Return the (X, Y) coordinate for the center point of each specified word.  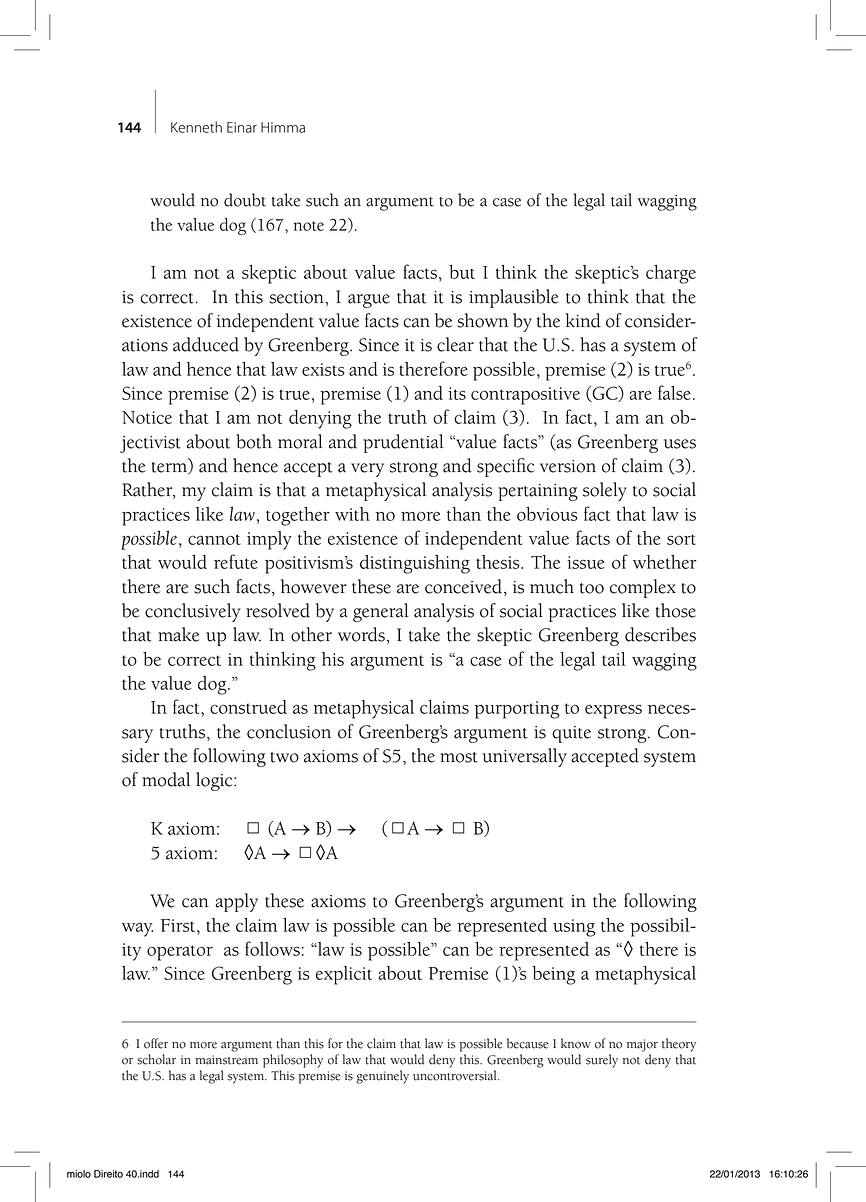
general (380, 612)
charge (671, 274)
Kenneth (196, 127)
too (592, 588)
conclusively (193, 612)
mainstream (227, 1060)
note (308, 226)
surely (602, 1061)
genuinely (382, 1077)
